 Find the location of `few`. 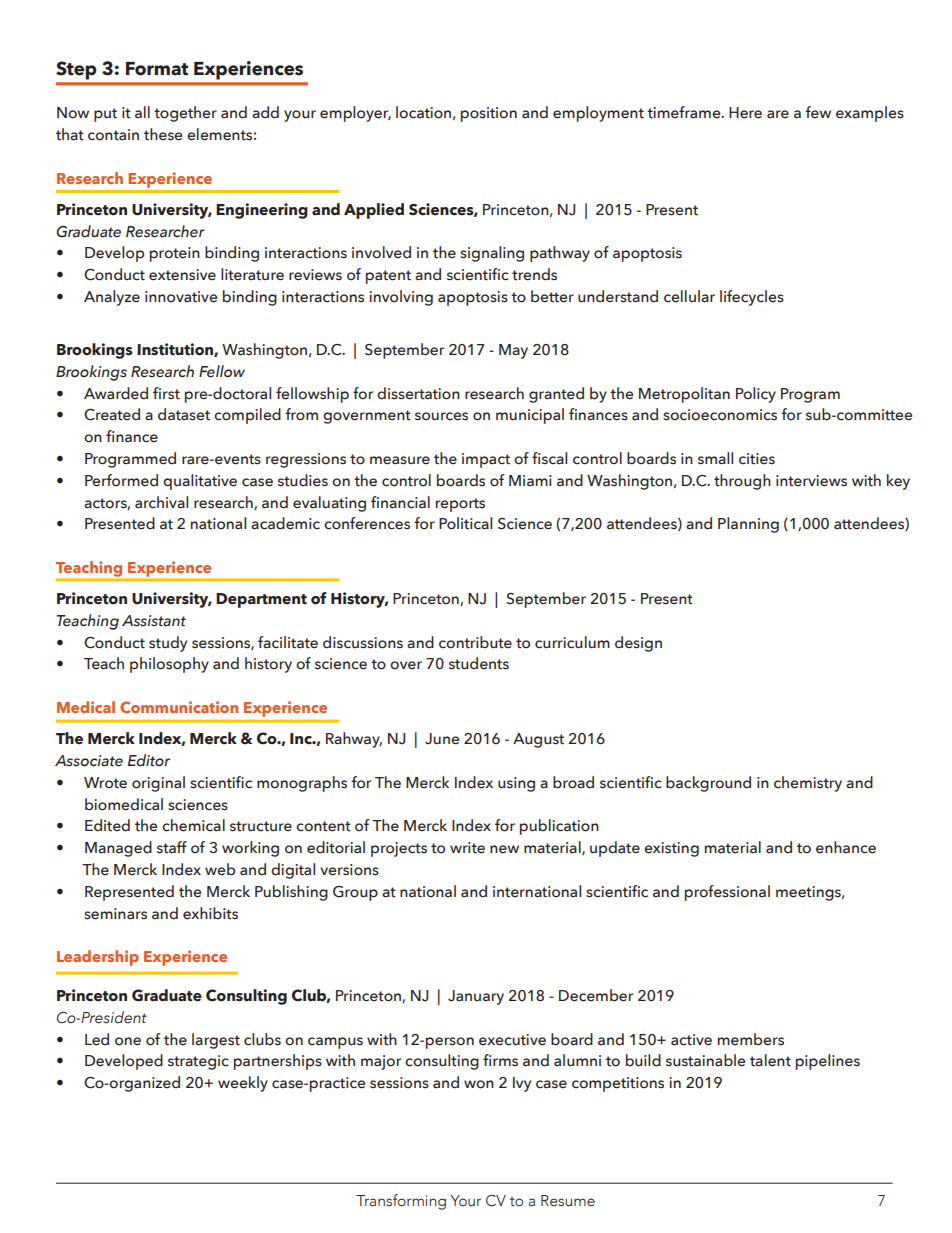

few is located at coordinates (818, 112).
